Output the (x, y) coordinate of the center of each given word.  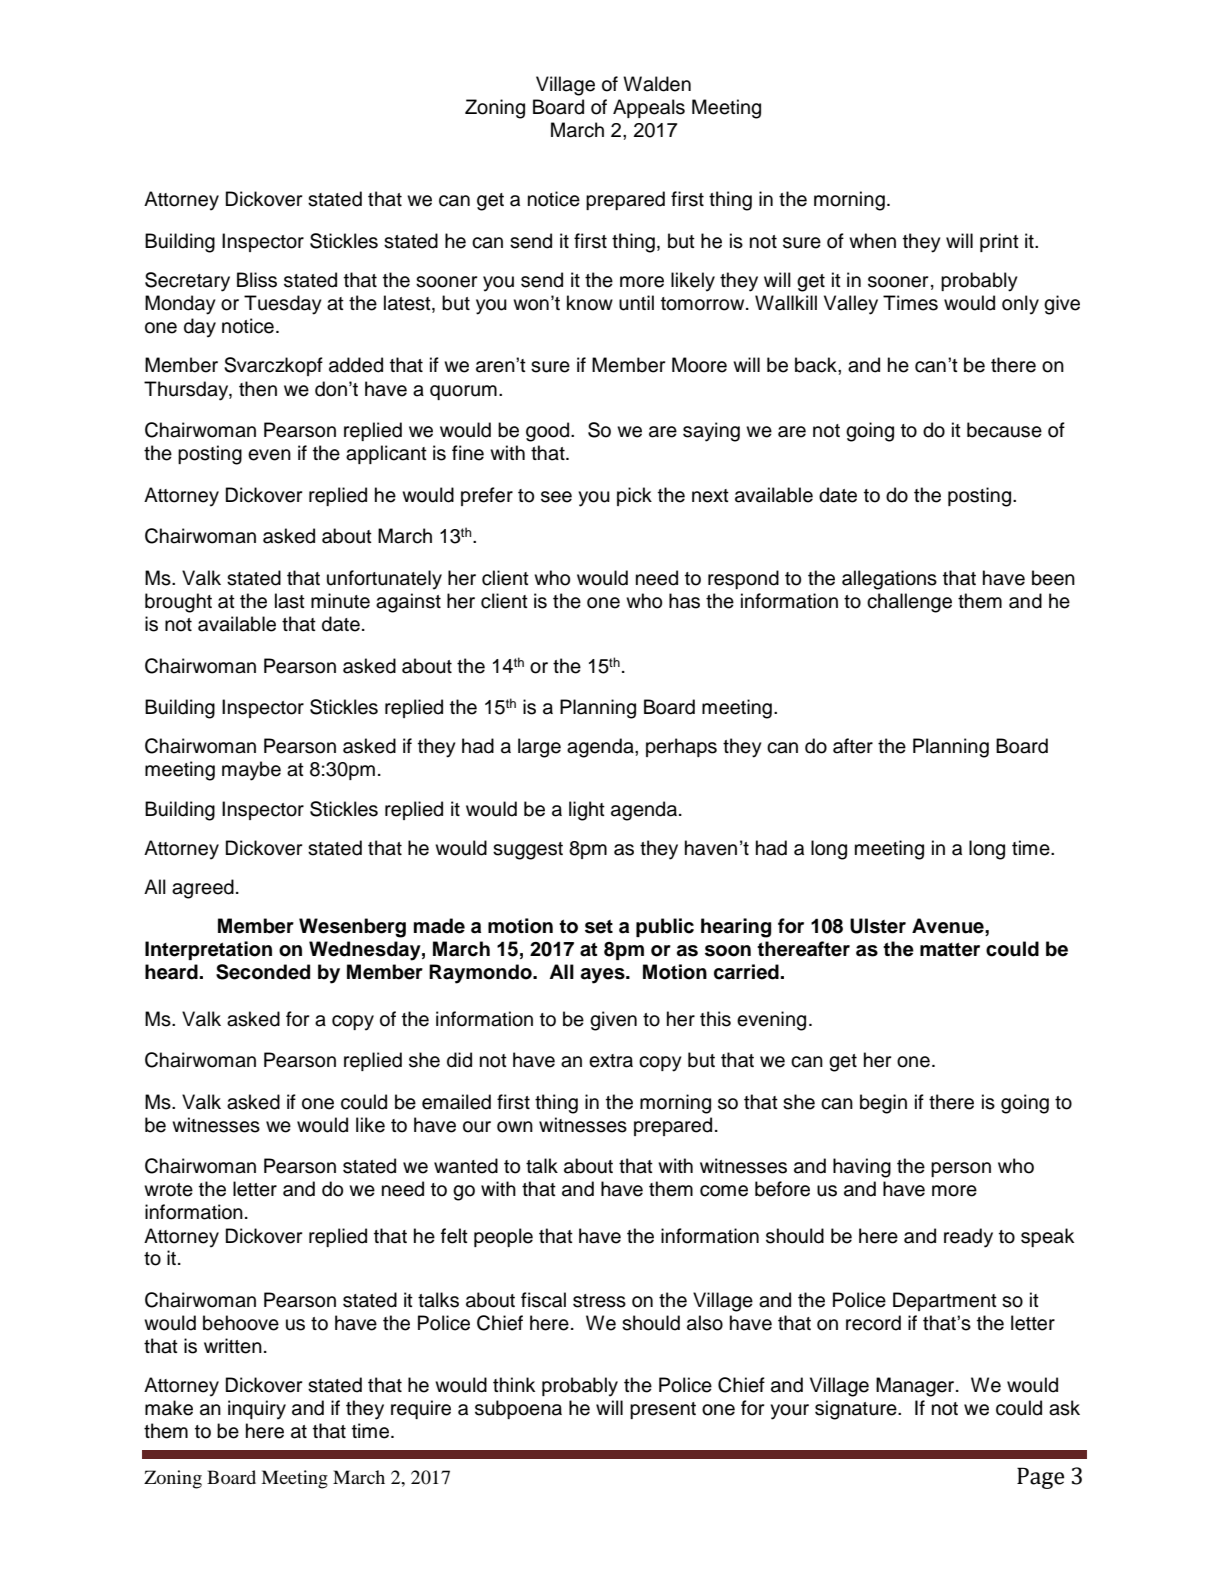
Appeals (649, 108)
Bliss (257, 280)
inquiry (257, 1410)
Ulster (878, 926)
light (587, 811)
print (999, 242)
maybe (251, 771)
